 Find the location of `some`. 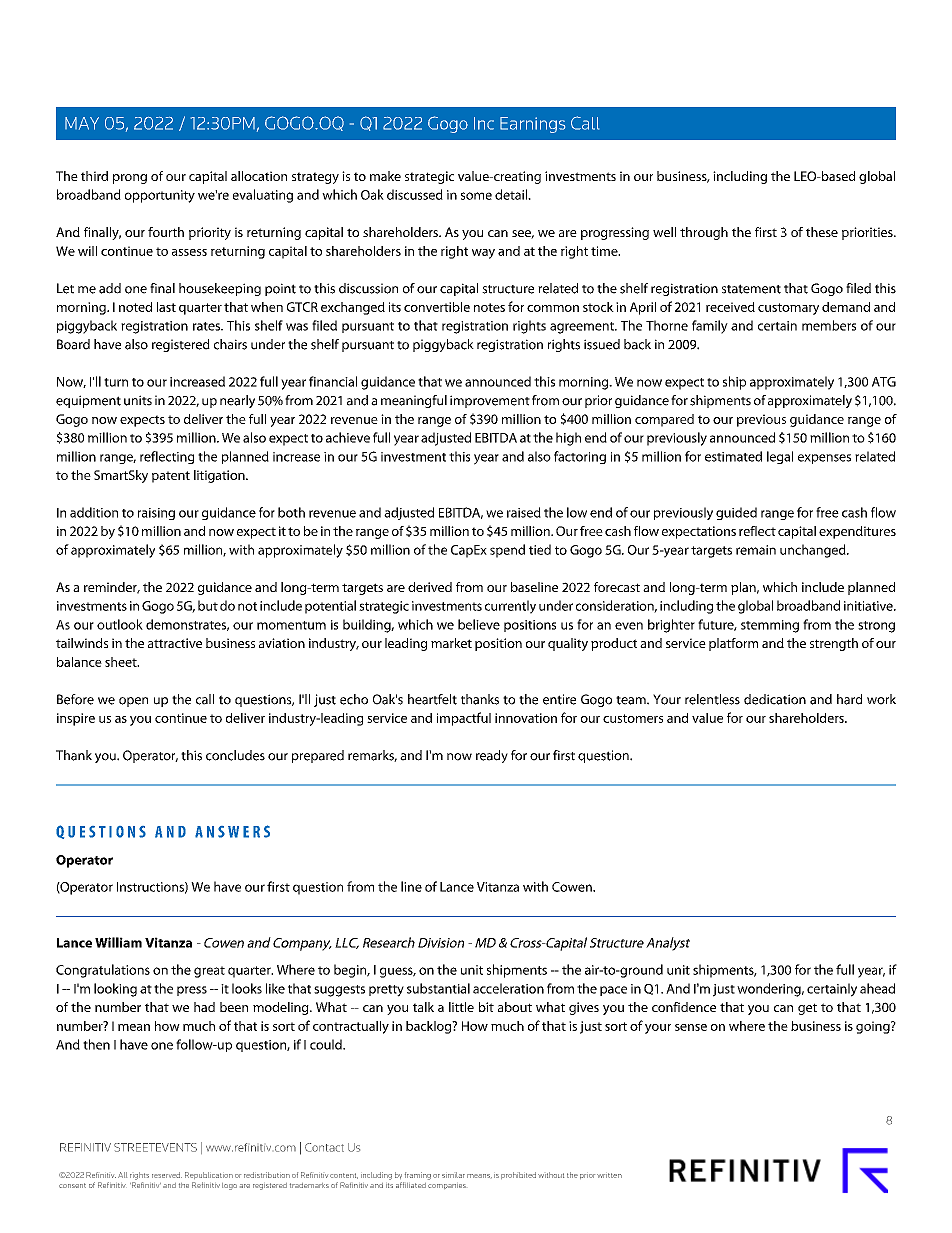

some is located at coordinates (476, 196).
